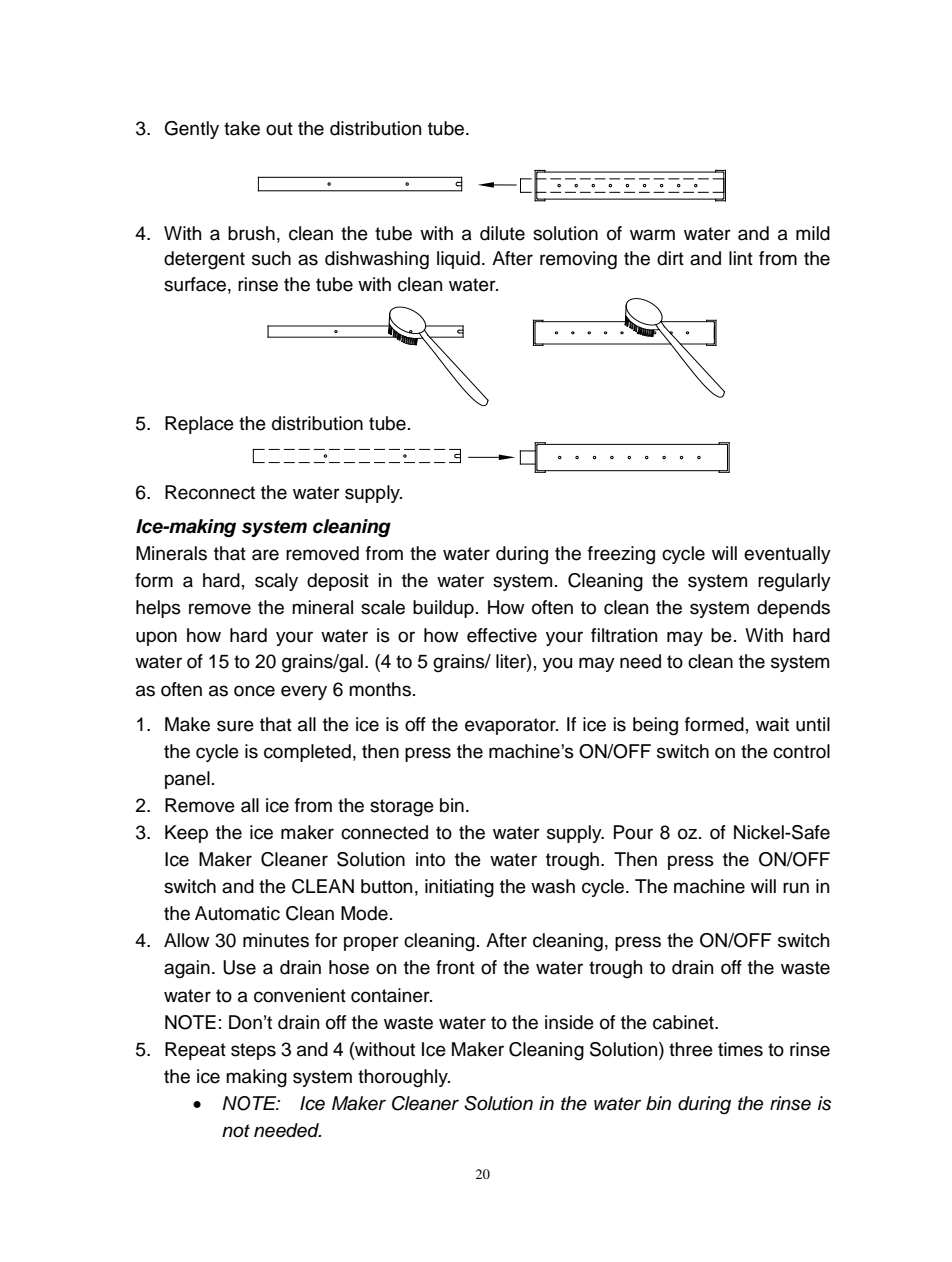 This screenshot has height=1262, width=952. What do you see at coordinates (813, 233) in the screenshot?
I see `mild` at bounding box center [813, 233].
